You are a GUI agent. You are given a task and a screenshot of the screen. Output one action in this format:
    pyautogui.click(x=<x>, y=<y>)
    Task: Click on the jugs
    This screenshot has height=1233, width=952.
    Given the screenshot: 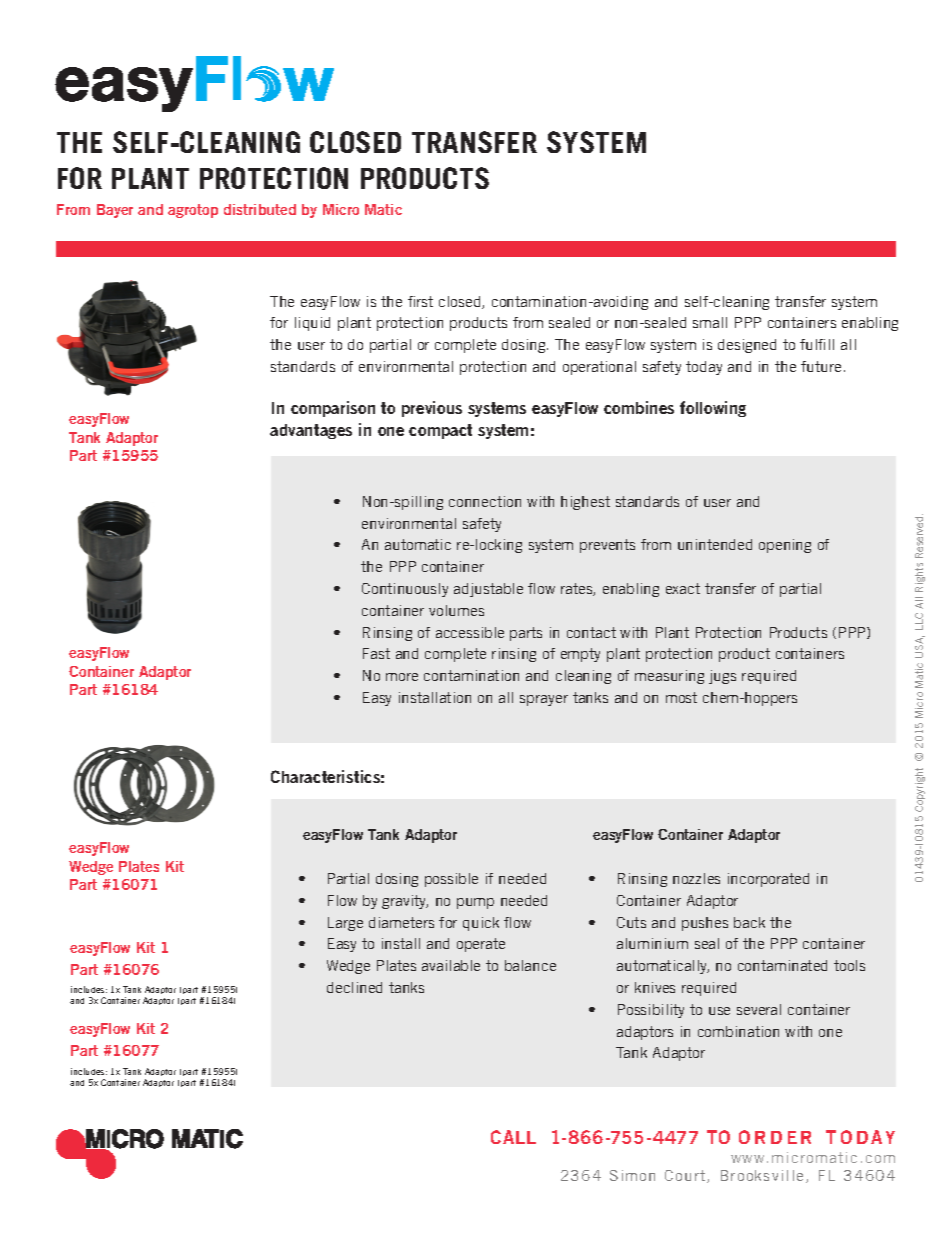 What is the action you would take?
    pyautogui.click(x=722, y=677)
